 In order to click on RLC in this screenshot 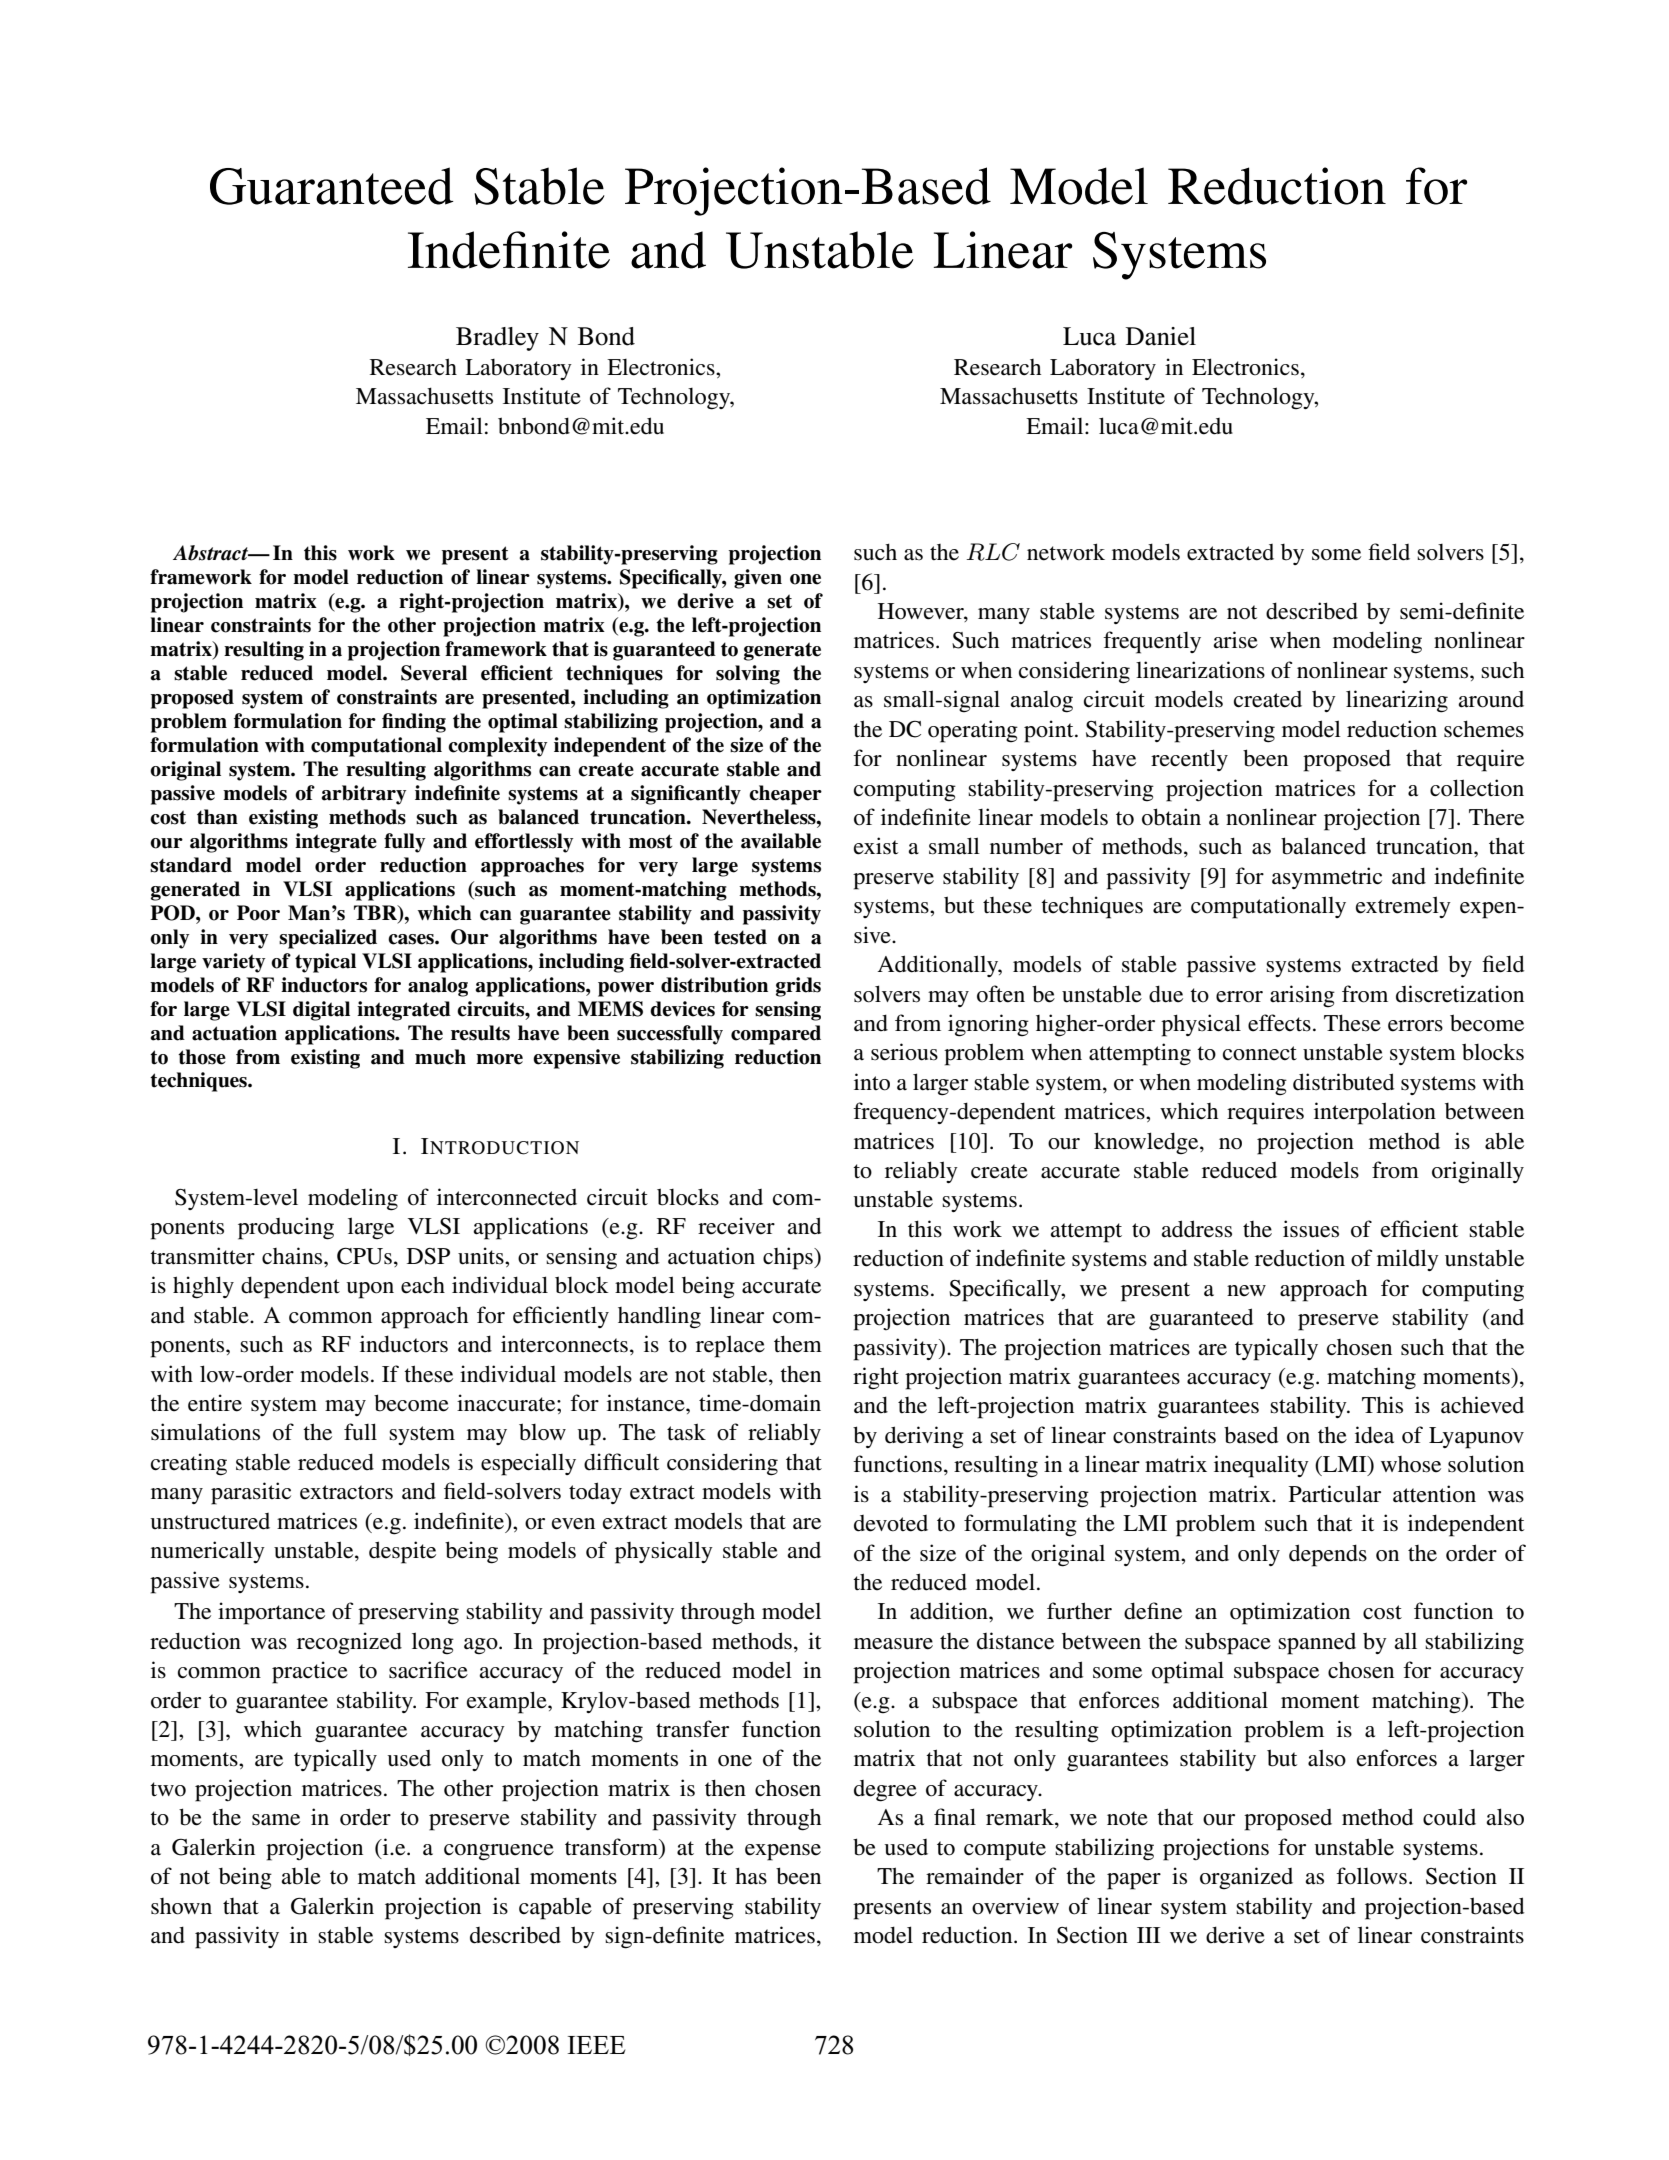, I will do `click(993, 552)`.
